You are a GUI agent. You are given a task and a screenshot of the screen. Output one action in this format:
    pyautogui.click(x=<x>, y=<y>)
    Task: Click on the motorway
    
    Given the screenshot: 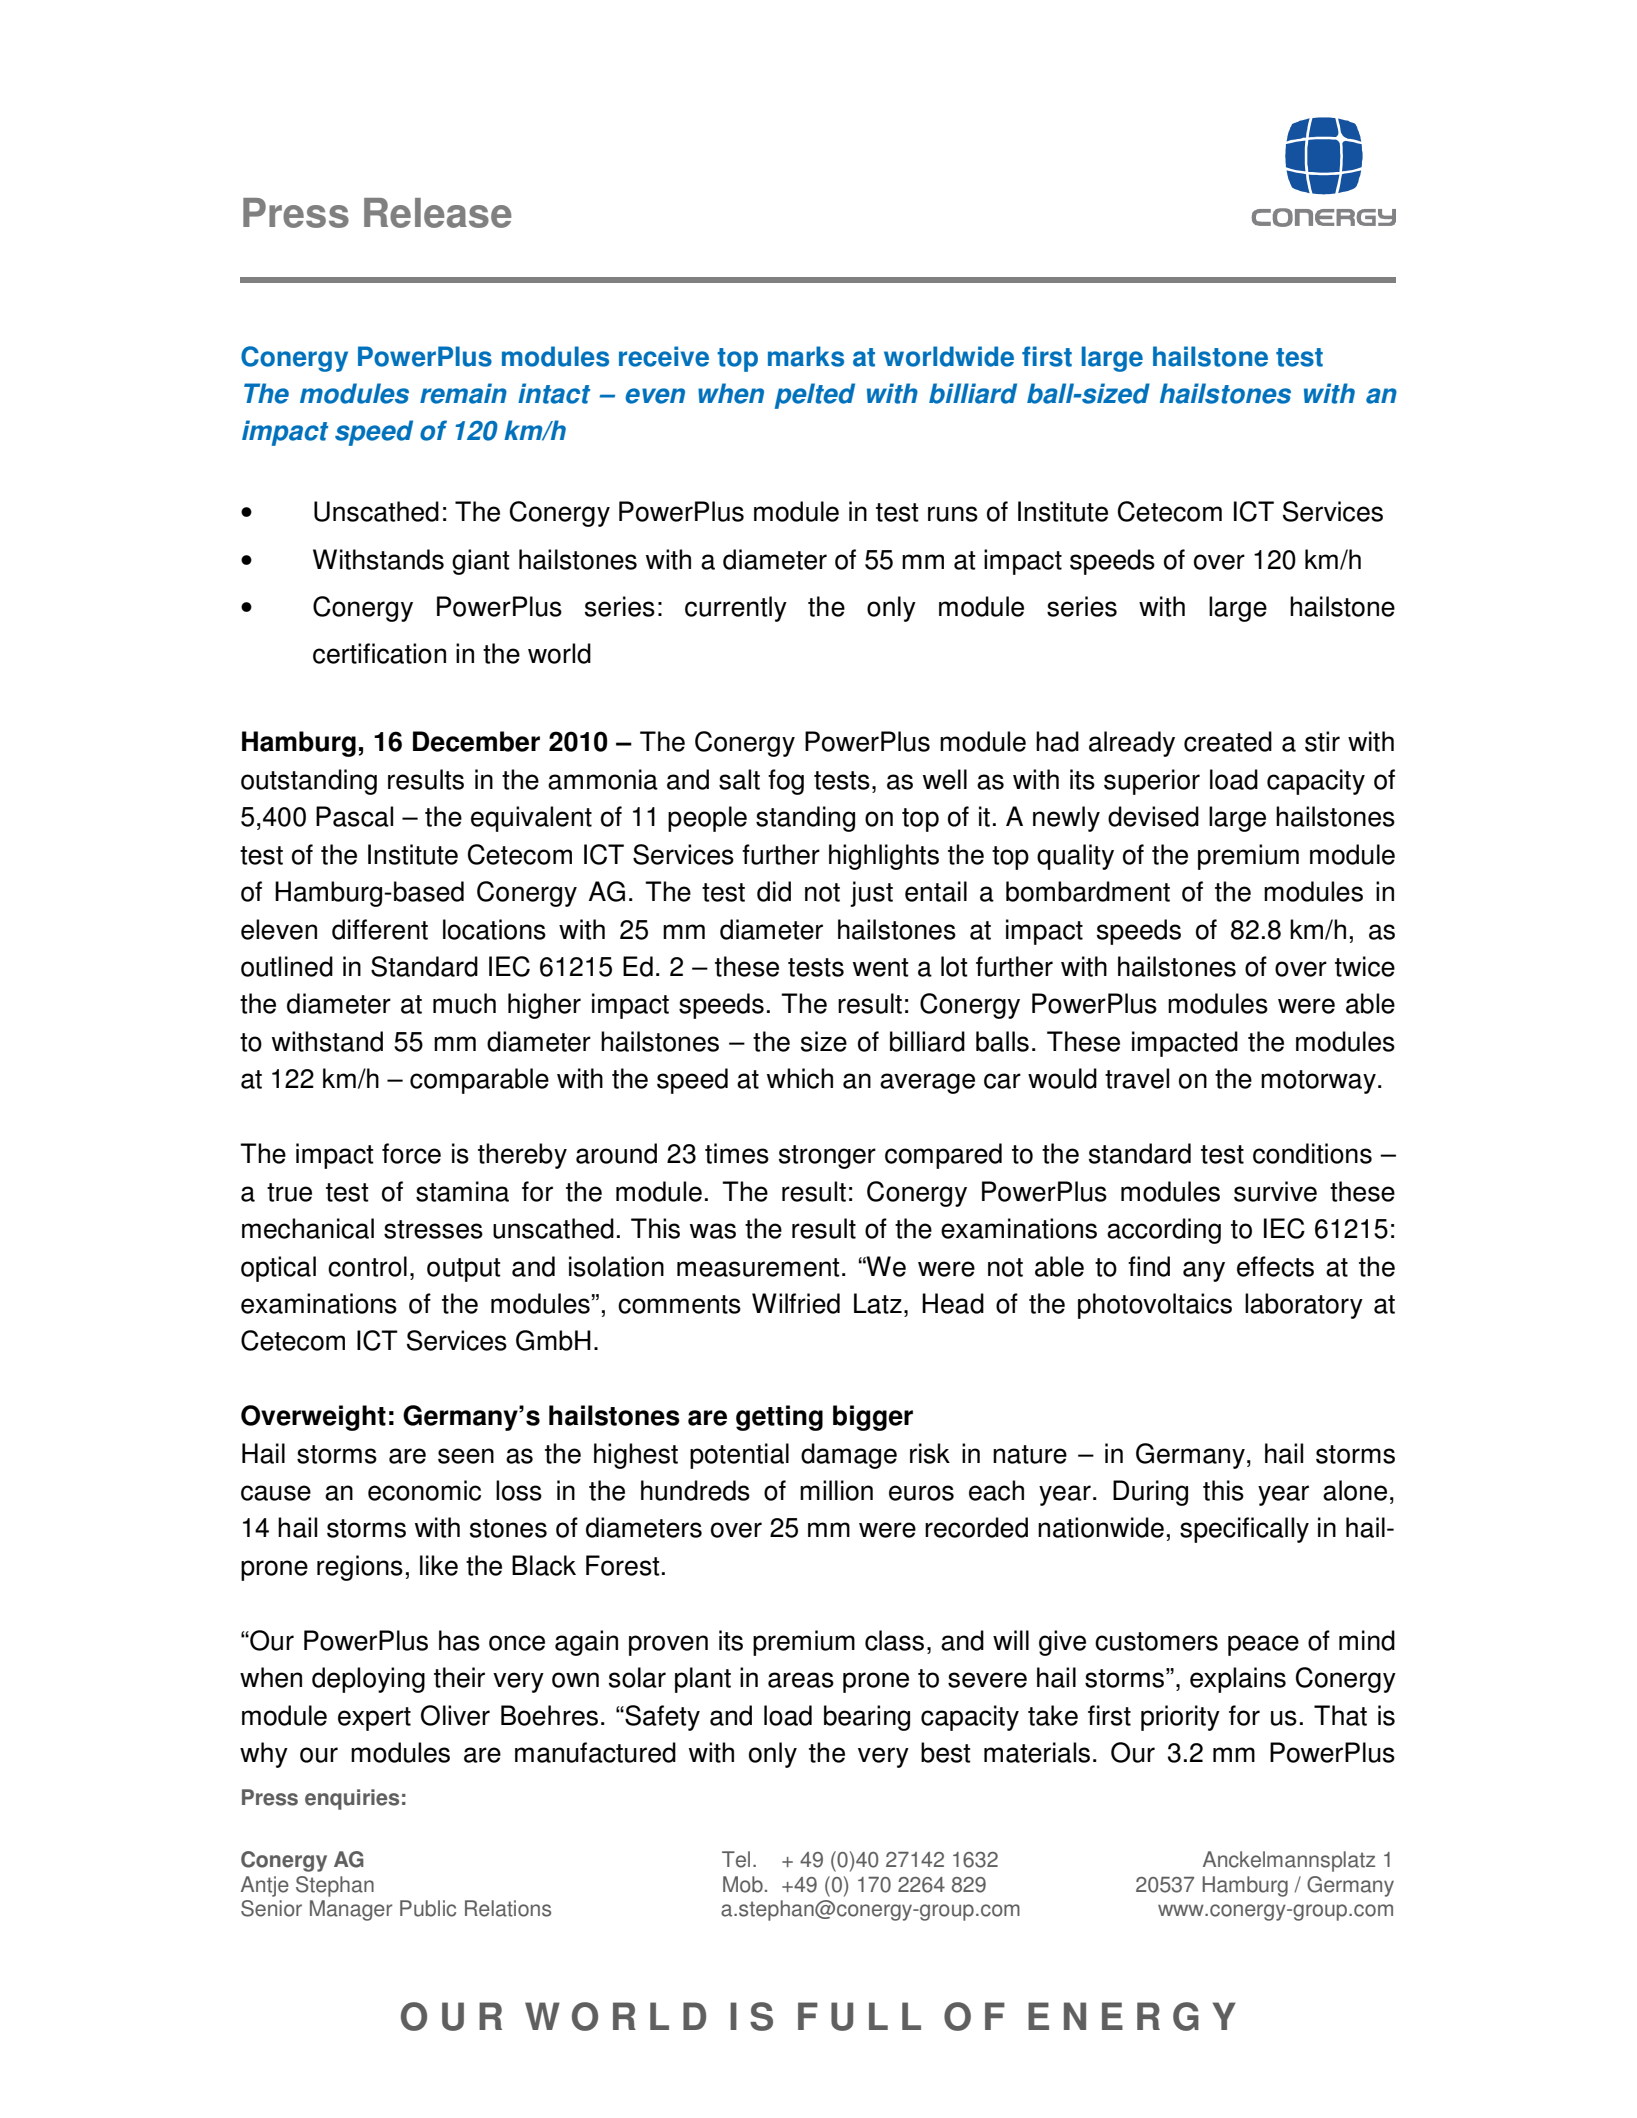 What is the action you would take?
    pyautogui.click(x=1318, y=1082)
